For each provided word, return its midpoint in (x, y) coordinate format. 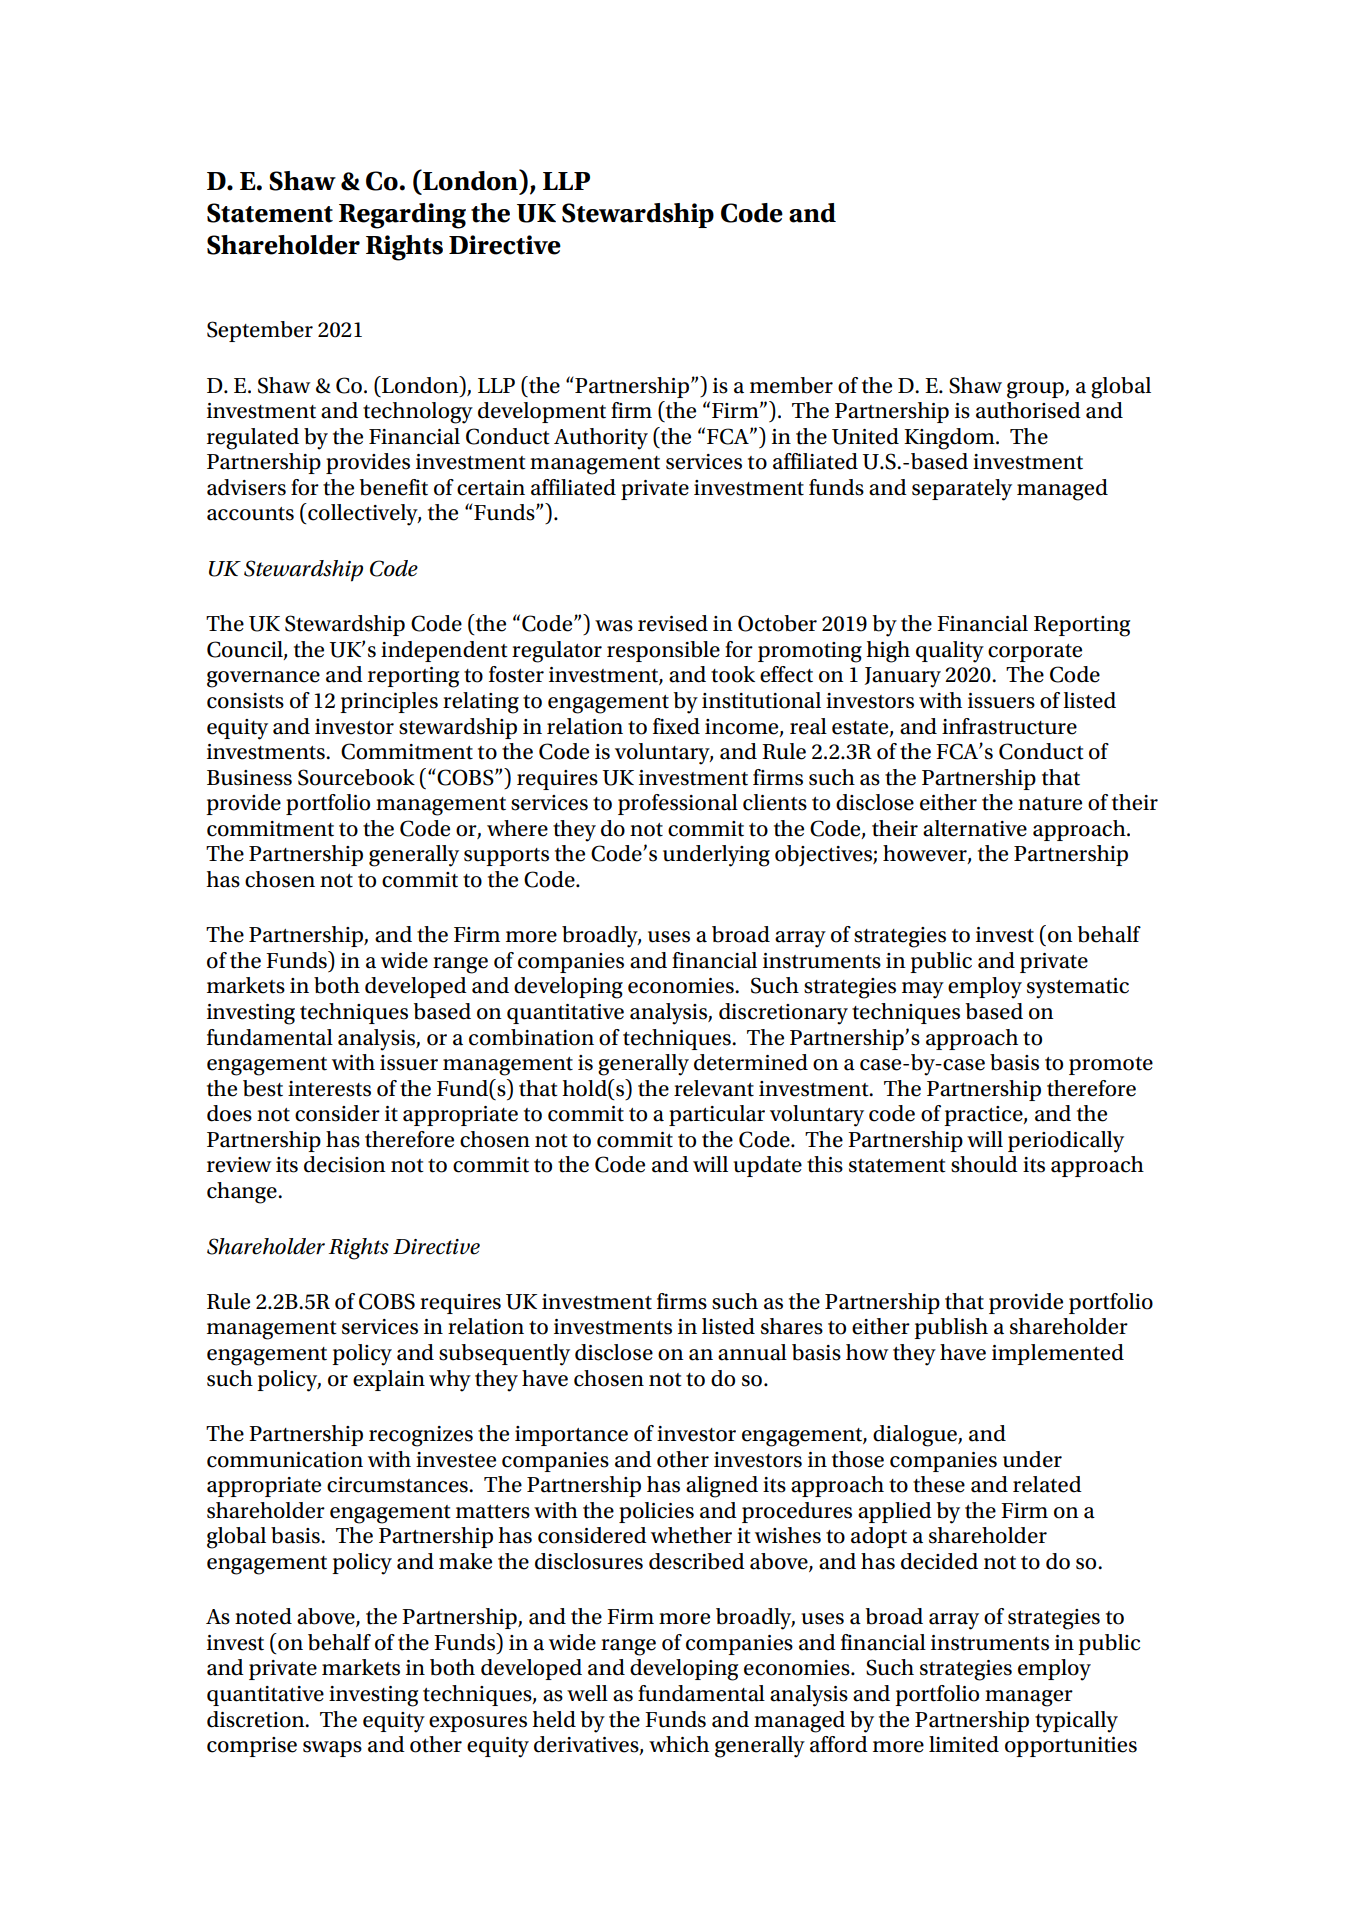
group (1036, 390)
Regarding (402, 216)
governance (263, 679)
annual (752, 1352)
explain (389, 1380)
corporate (1035, 653)
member (791, 385)
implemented (1058, 1354)
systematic (1078, 988)
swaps (332, 1749)
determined (751, 1062)
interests (329, 1089)
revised (673, 623)
